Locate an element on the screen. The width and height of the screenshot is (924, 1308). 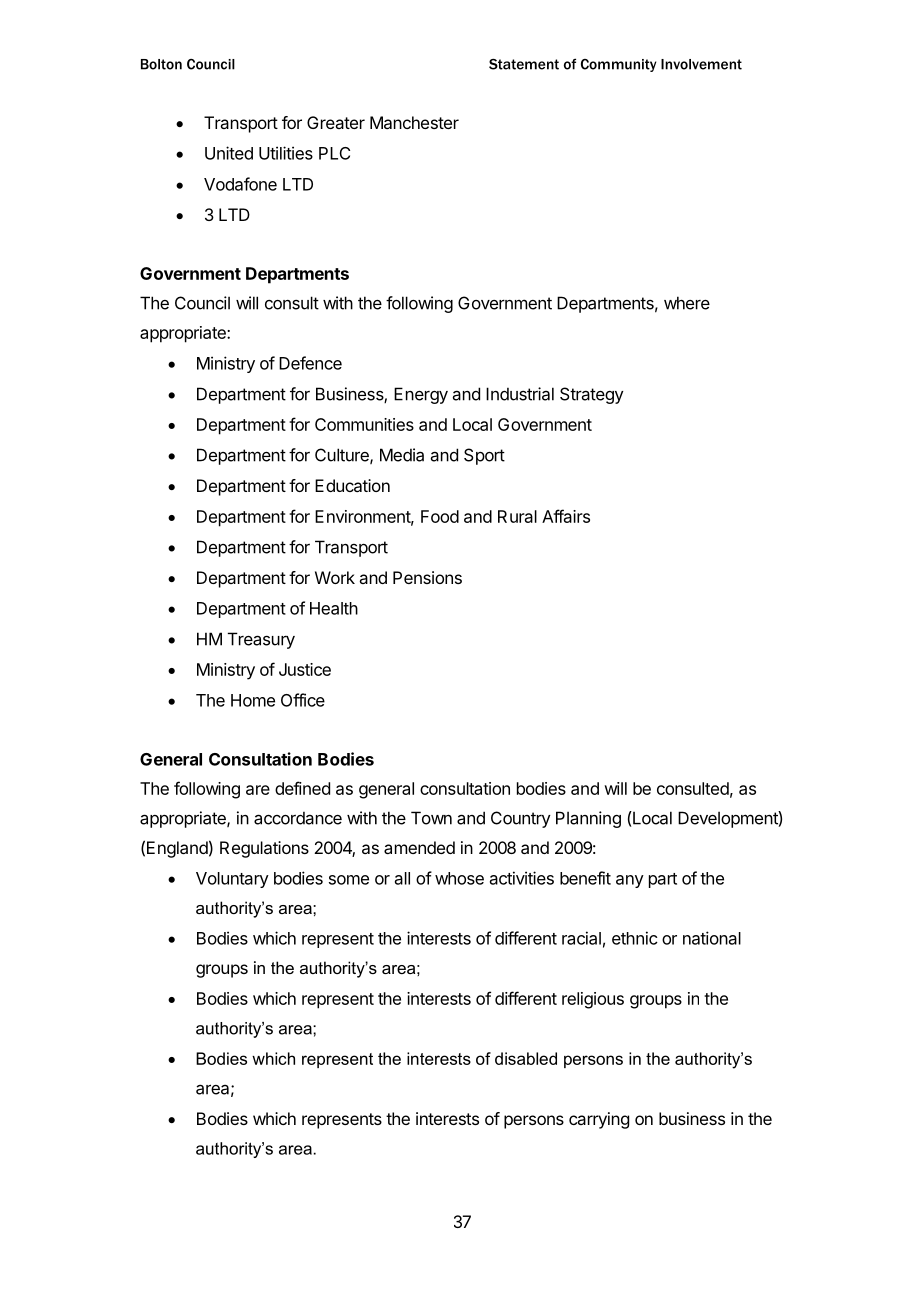
Voluntary is located at coordinates (232, 880).
